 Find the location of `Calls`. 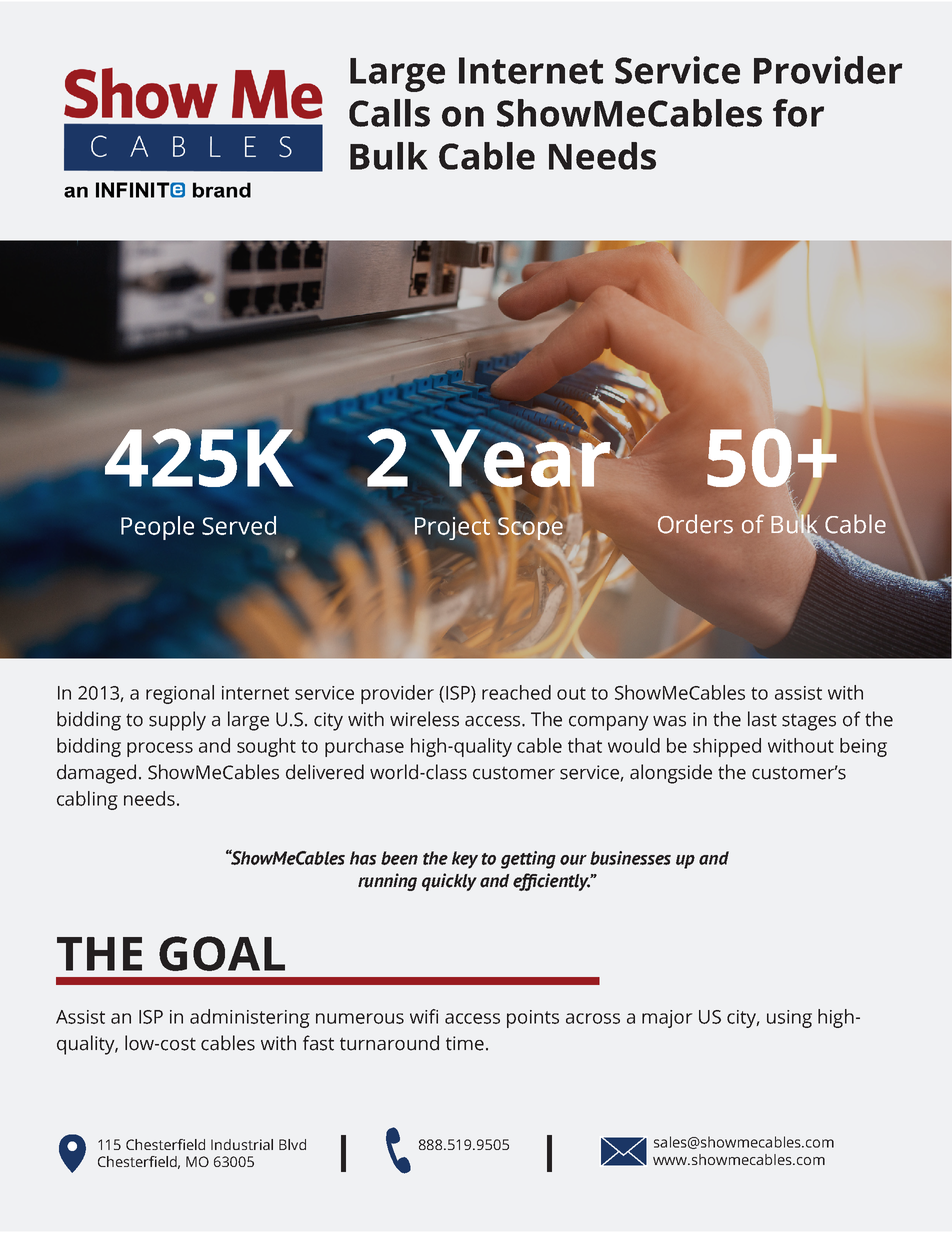

Calls is located at coordinates (389, 113).
